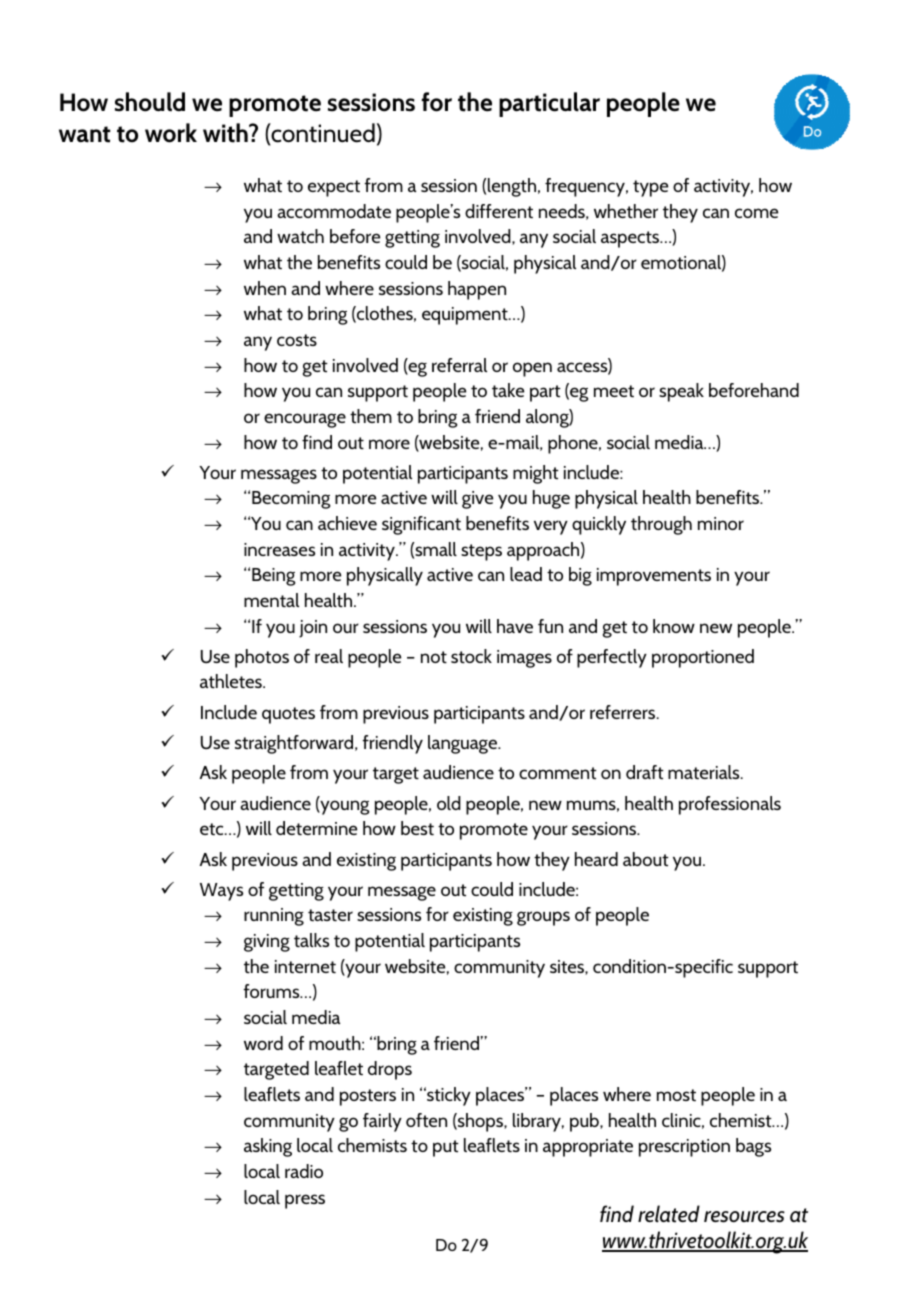 Image resolution: width=924 pixels, height=1308 pixels. I want to click on not, so click(434, 657).
